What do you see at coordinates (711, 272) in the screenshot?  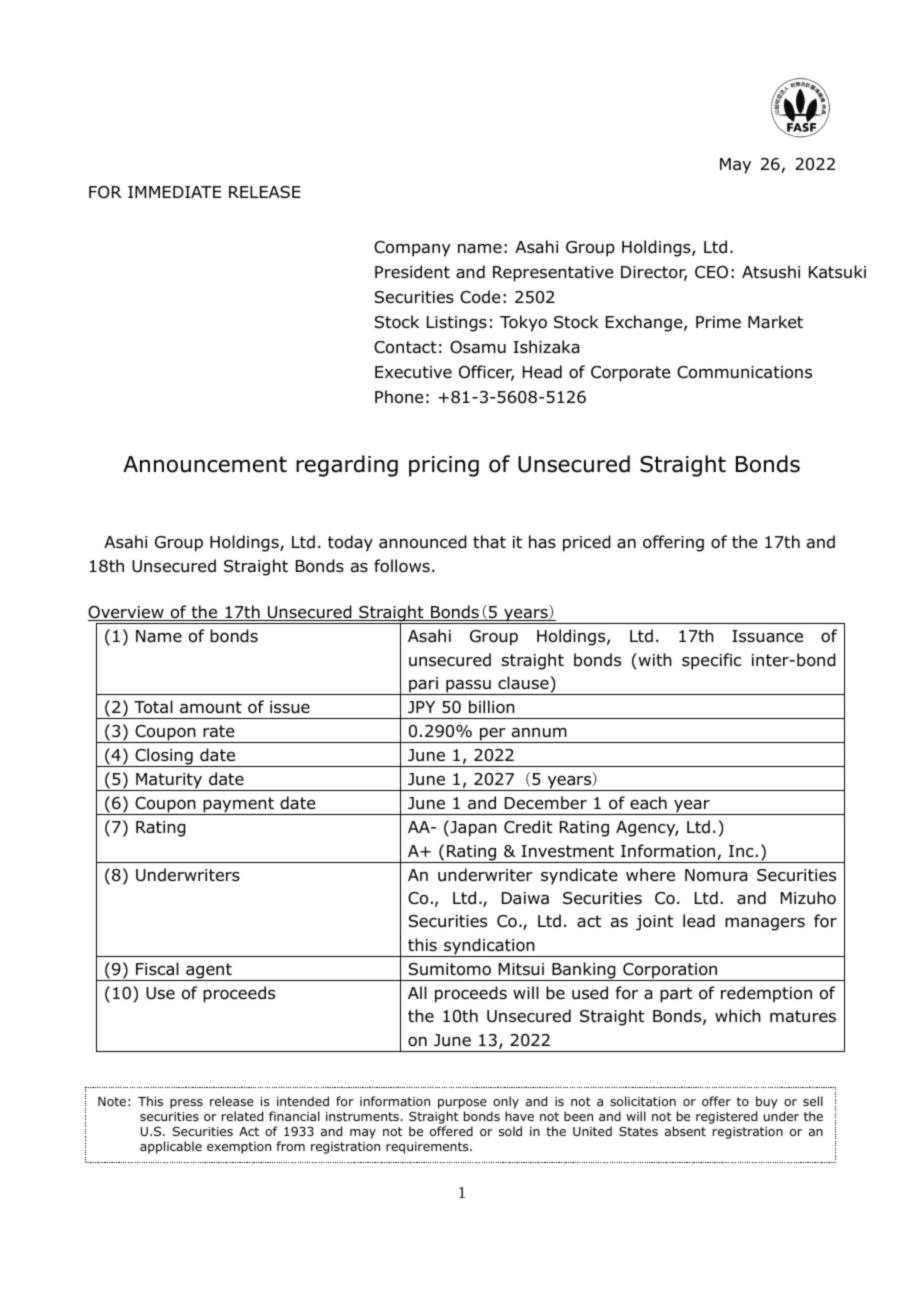 I see `CEO` at bounding box center [711, 272].
